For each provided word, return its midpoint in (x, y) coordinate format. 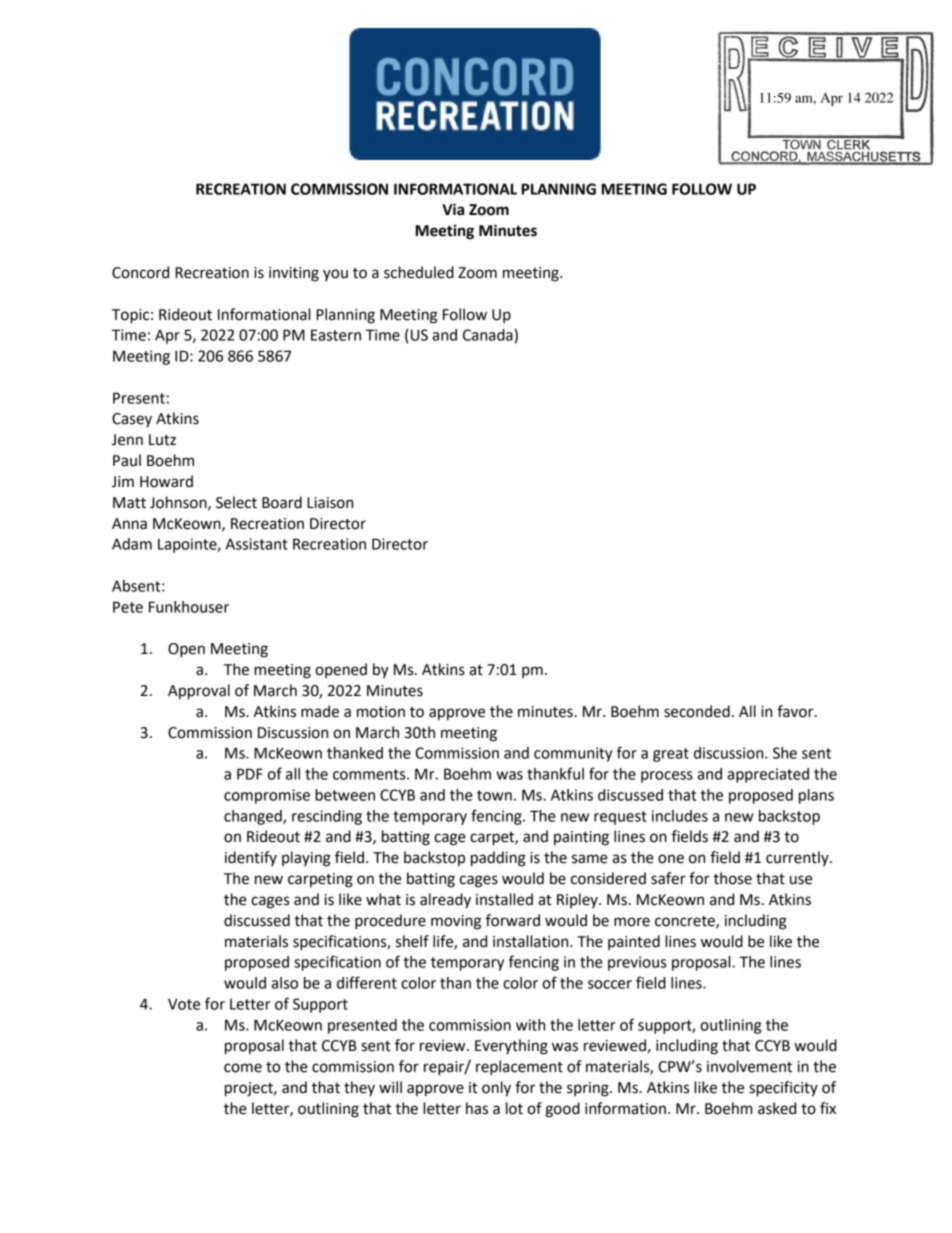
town (494, 795)
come (243, 1068)
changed (254, 817)
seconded (697, 711)
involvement (749, 1066)
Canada (488, 335)
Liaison (330, 503)
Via (453, 209)
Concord (140, 272)
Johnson (179, 503)
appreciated (768, 775)
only (496, 1089)
